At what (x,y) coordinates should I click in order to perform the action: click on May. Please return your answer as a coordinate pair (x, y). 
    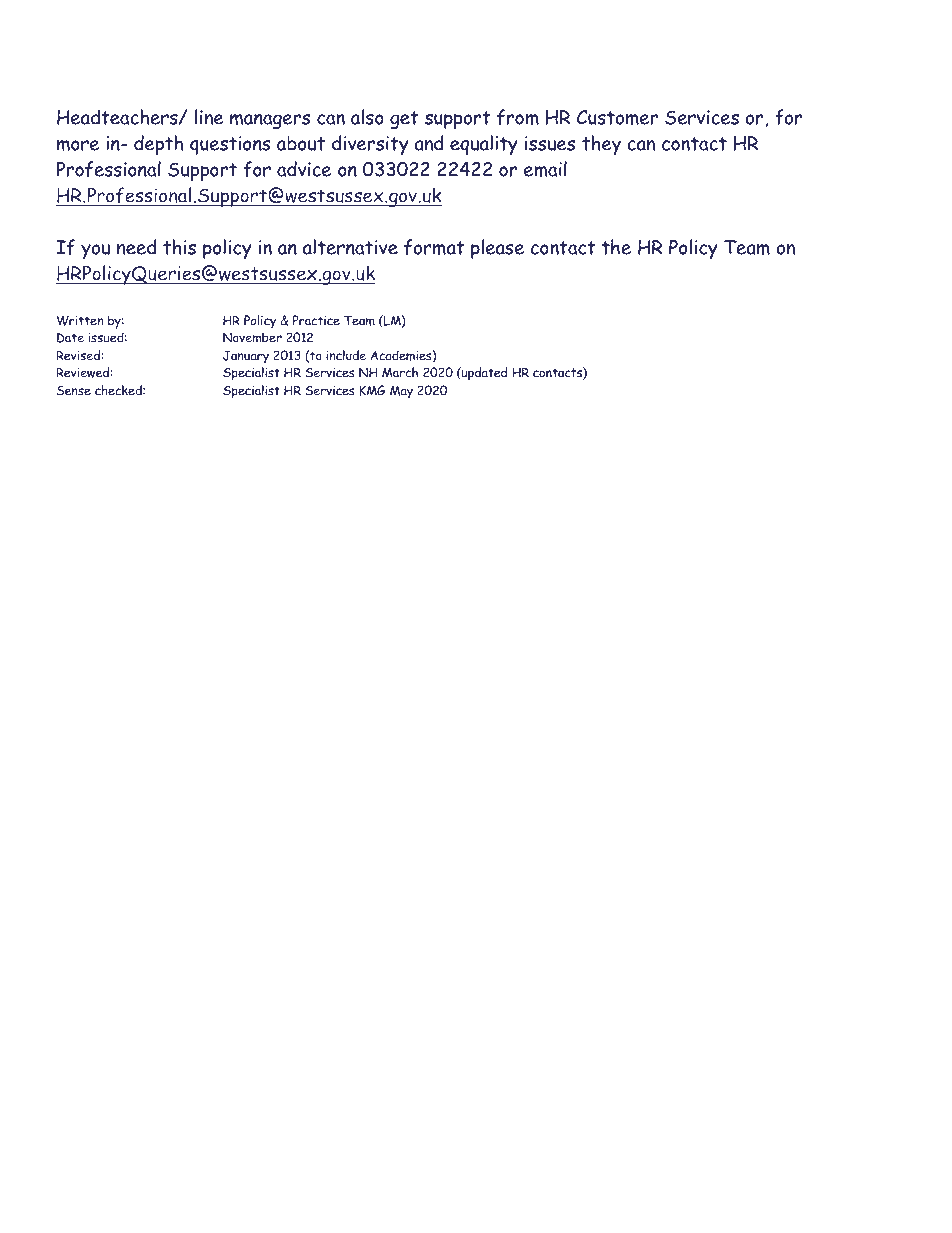
    Looking at the image, I should click on (401, 392).
